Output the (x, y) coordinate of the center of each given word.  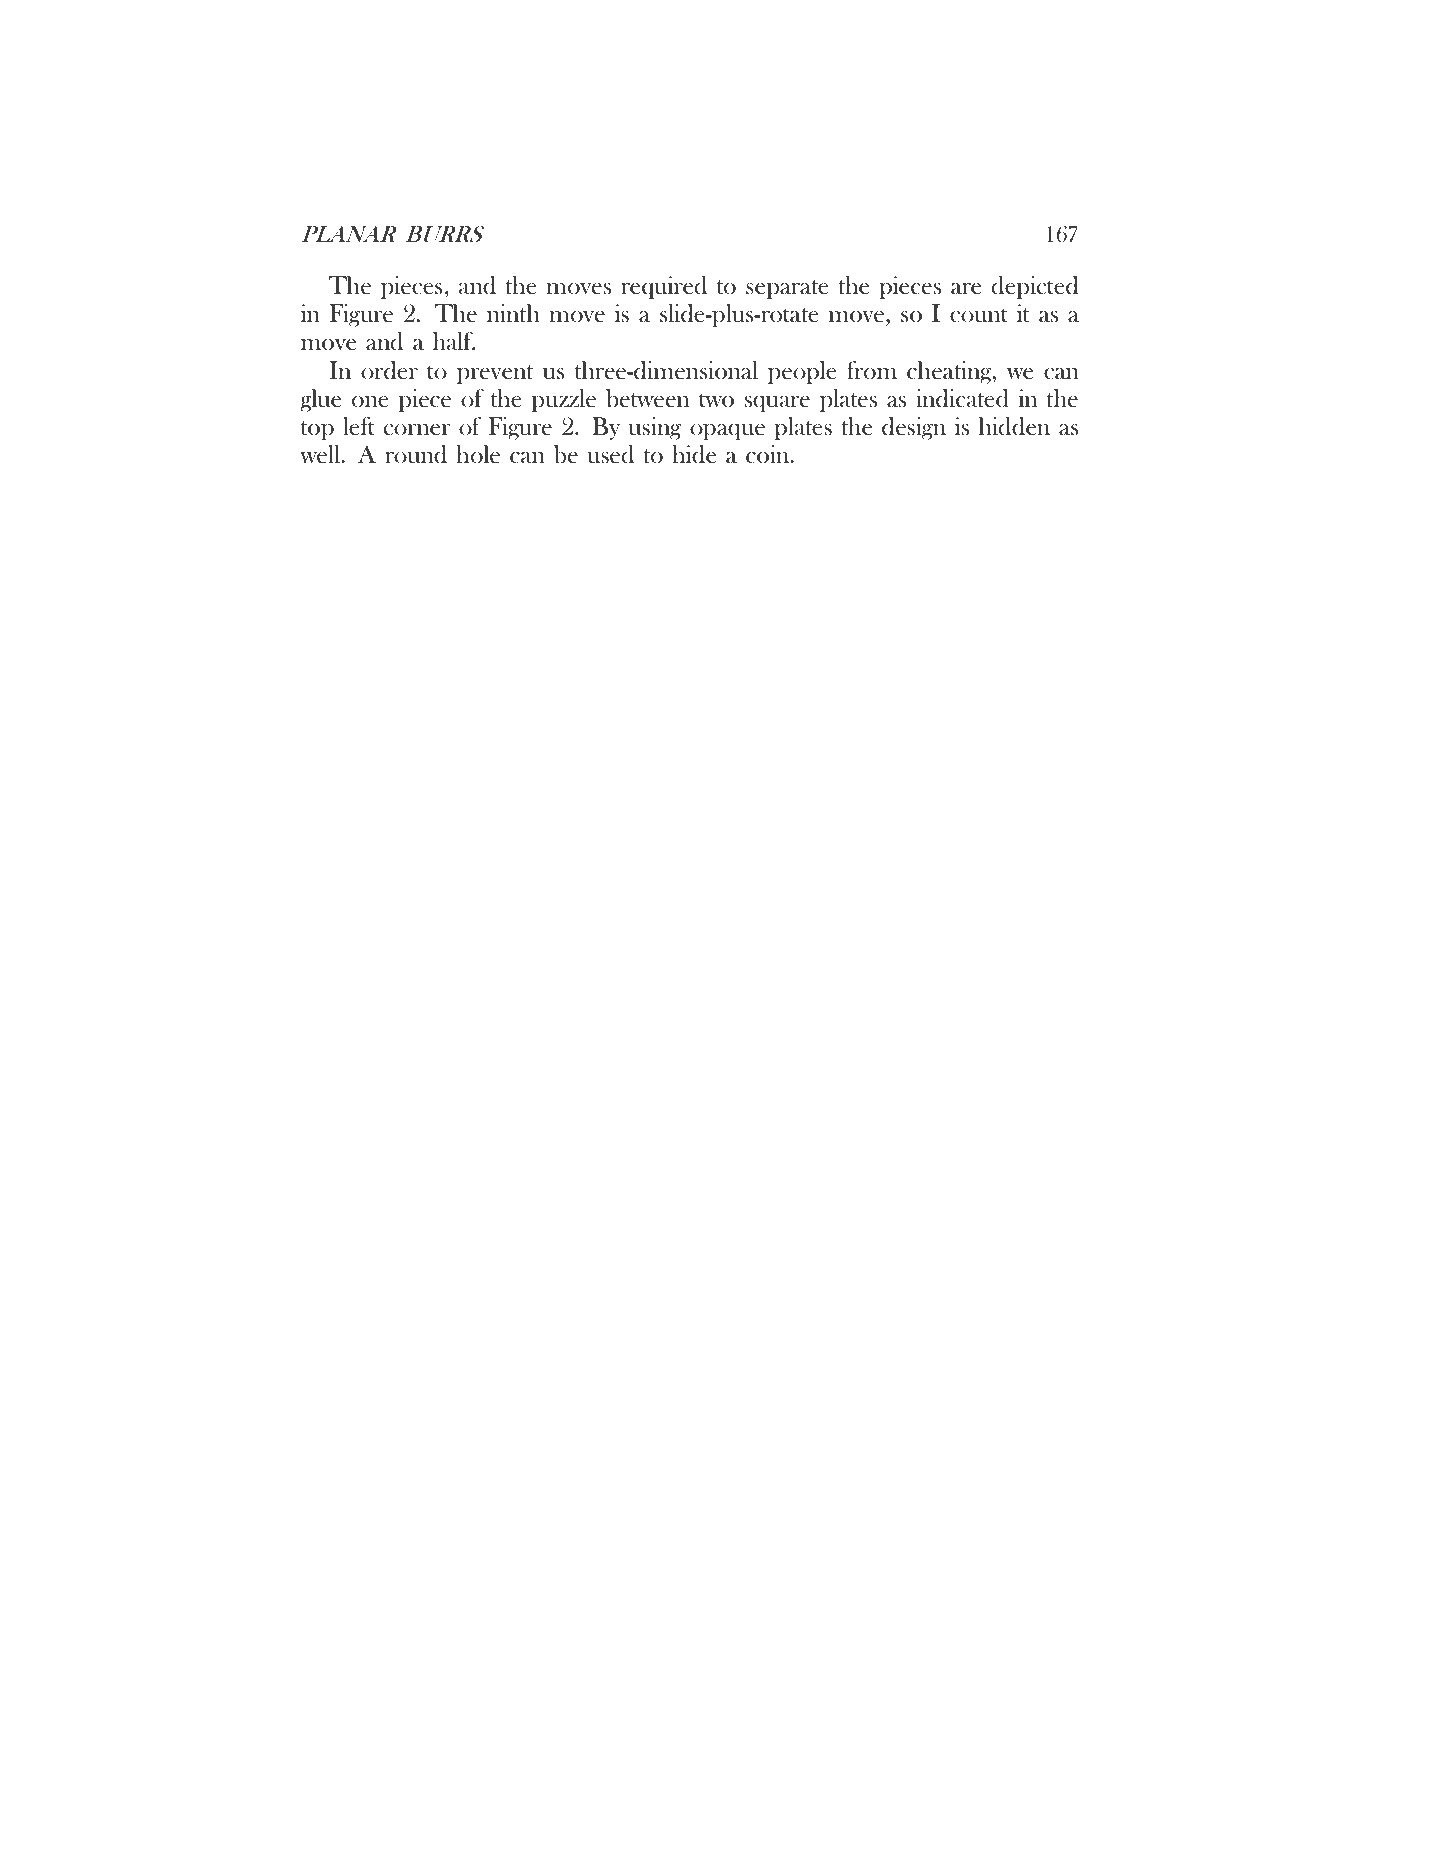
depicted (1035, 287)
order (389, 370)
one (370, 402)
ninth (513, 313)
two (716, 400)
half (454, 341)
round (416, 454)
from (872, 370)
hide (694, 454)
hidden (1014, 426)
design (914, 428)
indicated (962, 398)
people (802, 372)
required (664, 287)
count (979, 315)
